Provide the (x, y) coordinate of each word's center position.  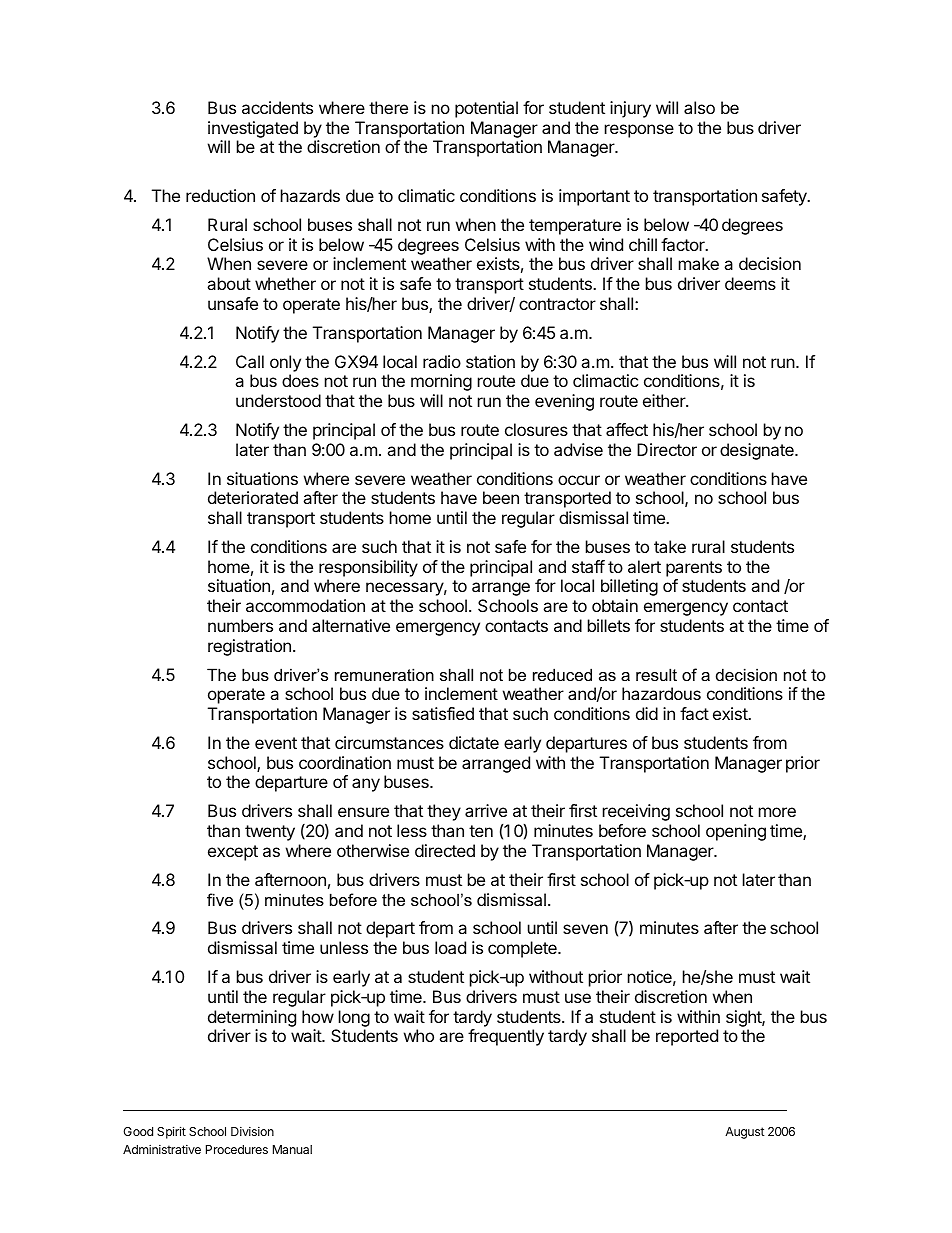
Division (252, 1131)
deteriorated (253, 497)
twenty (270, 833)
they (444, 812)
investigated (253, 129)
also (699, 107)
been (501, 497)
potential (486, 109)
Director (667, 449)
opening (736, 832)
